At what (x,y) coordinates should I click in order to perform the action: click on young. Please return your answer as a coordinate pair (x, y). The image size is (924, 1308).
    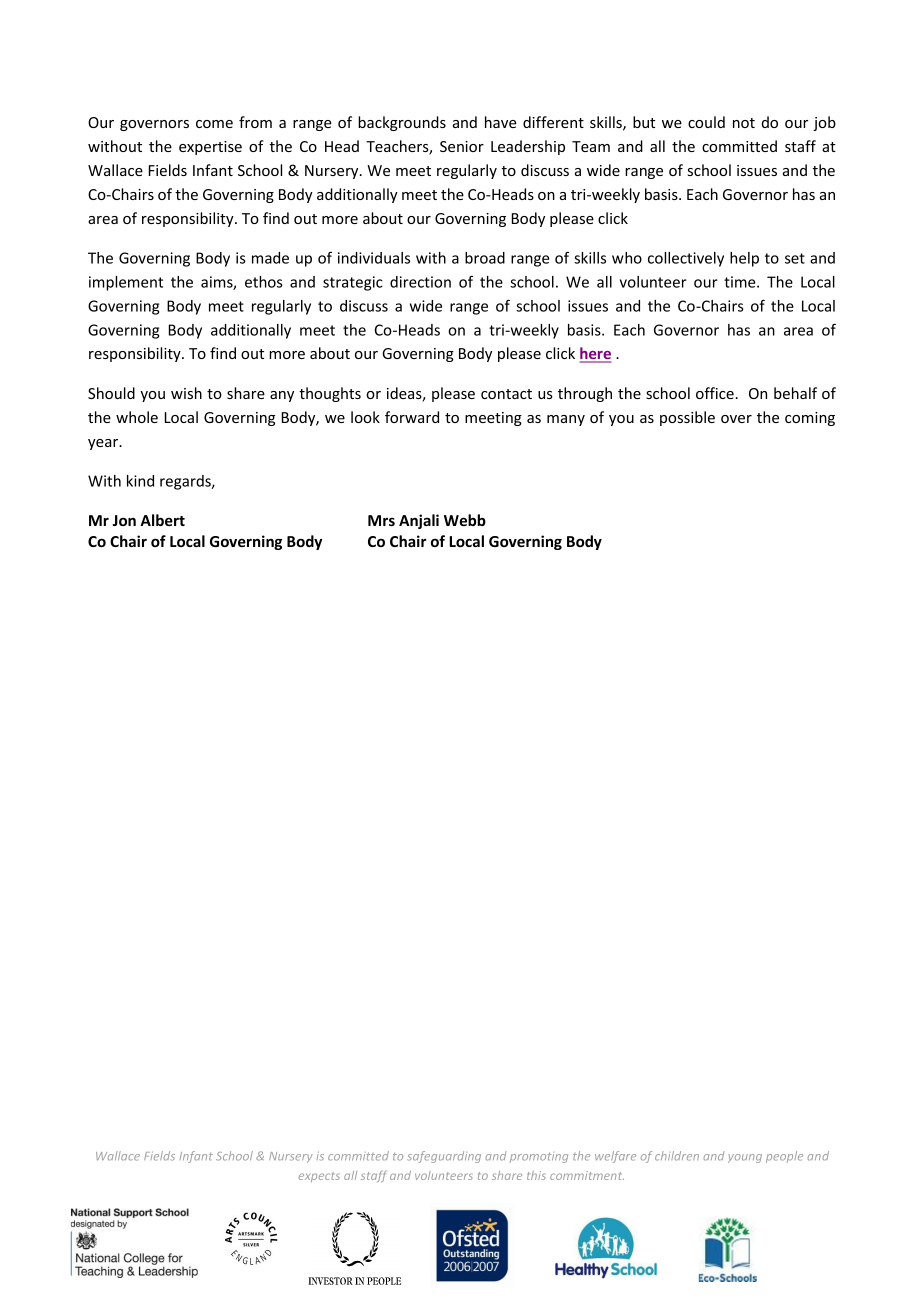
    Looking at the image, I should click on (745, 1158).
